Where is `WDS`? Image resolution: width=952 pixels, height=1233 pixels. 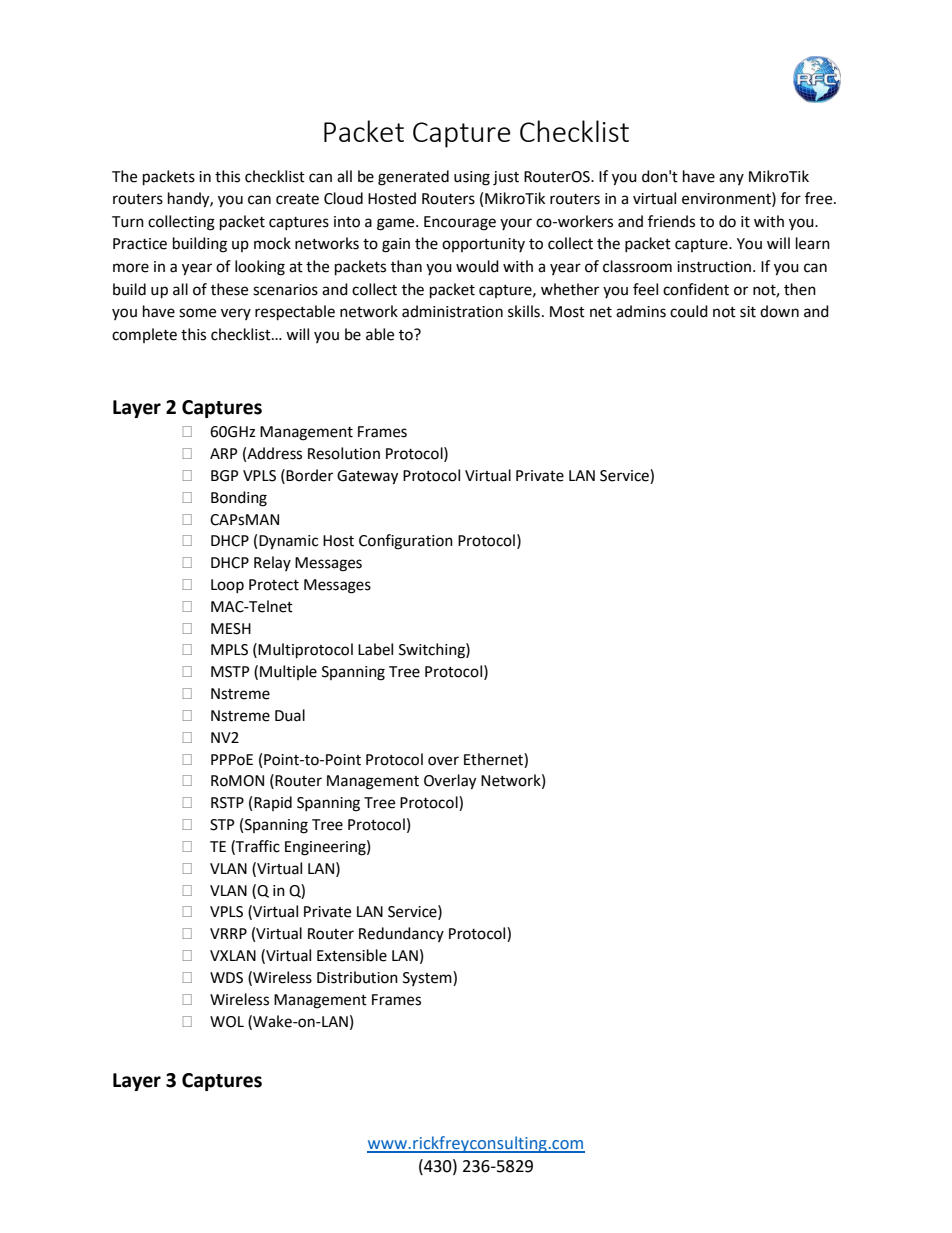 WDS is located at coordinates (226, 978).
